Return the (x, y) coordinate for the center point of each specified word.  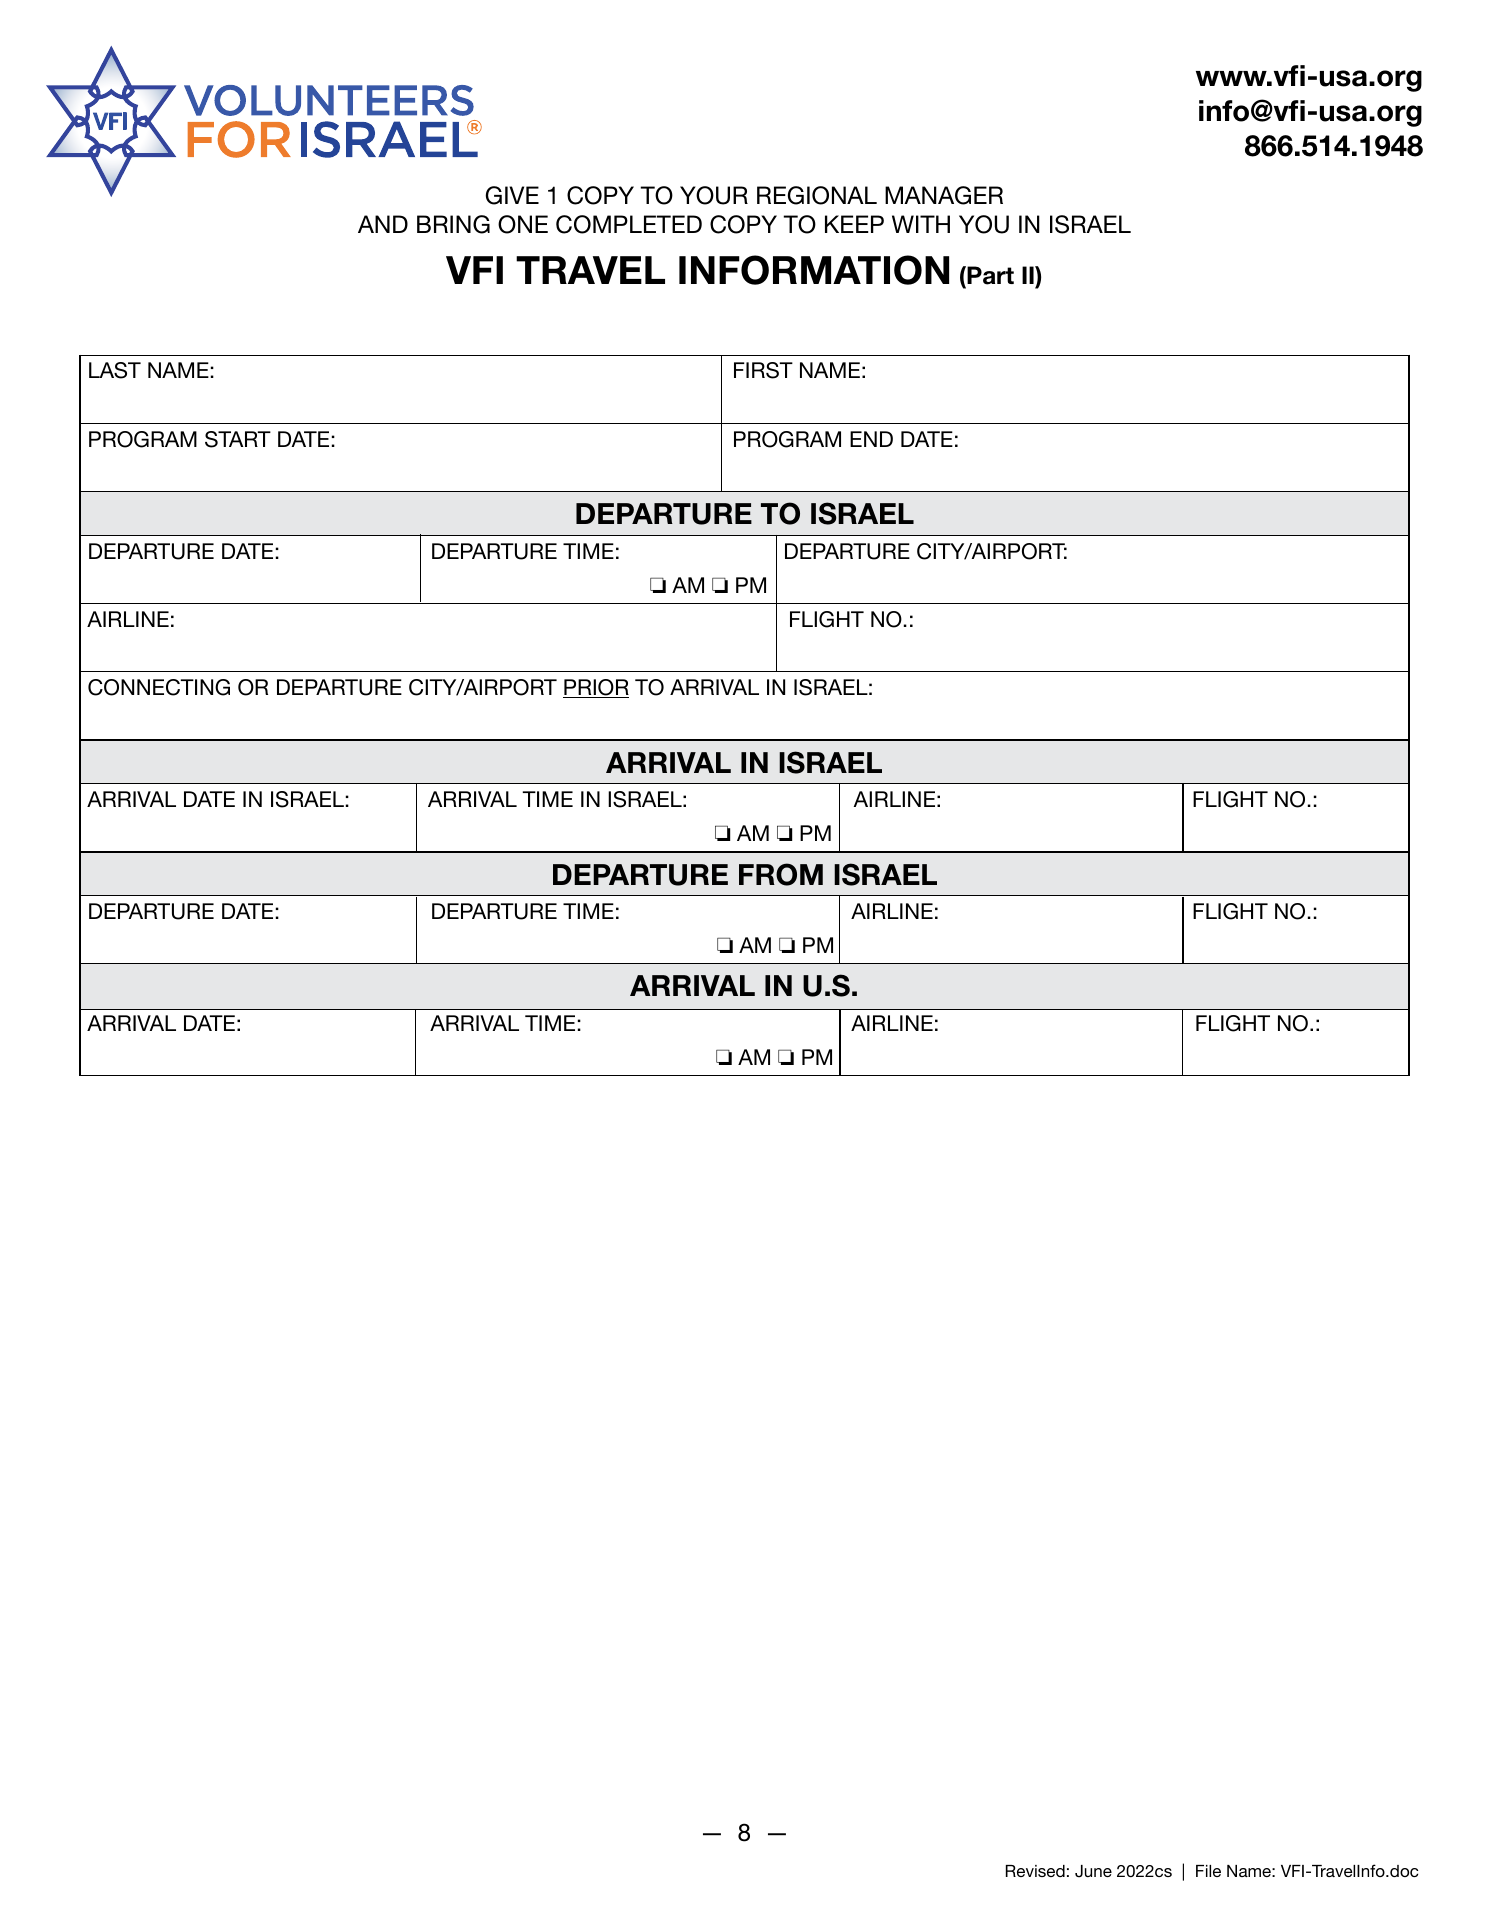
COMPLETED (629, 224)
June (1093, 1871)
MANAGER (944, 195)
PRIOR (596, 688)
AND (383, 224)
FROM (781, 874)
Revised (1035, 1871)
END (871, 439)
